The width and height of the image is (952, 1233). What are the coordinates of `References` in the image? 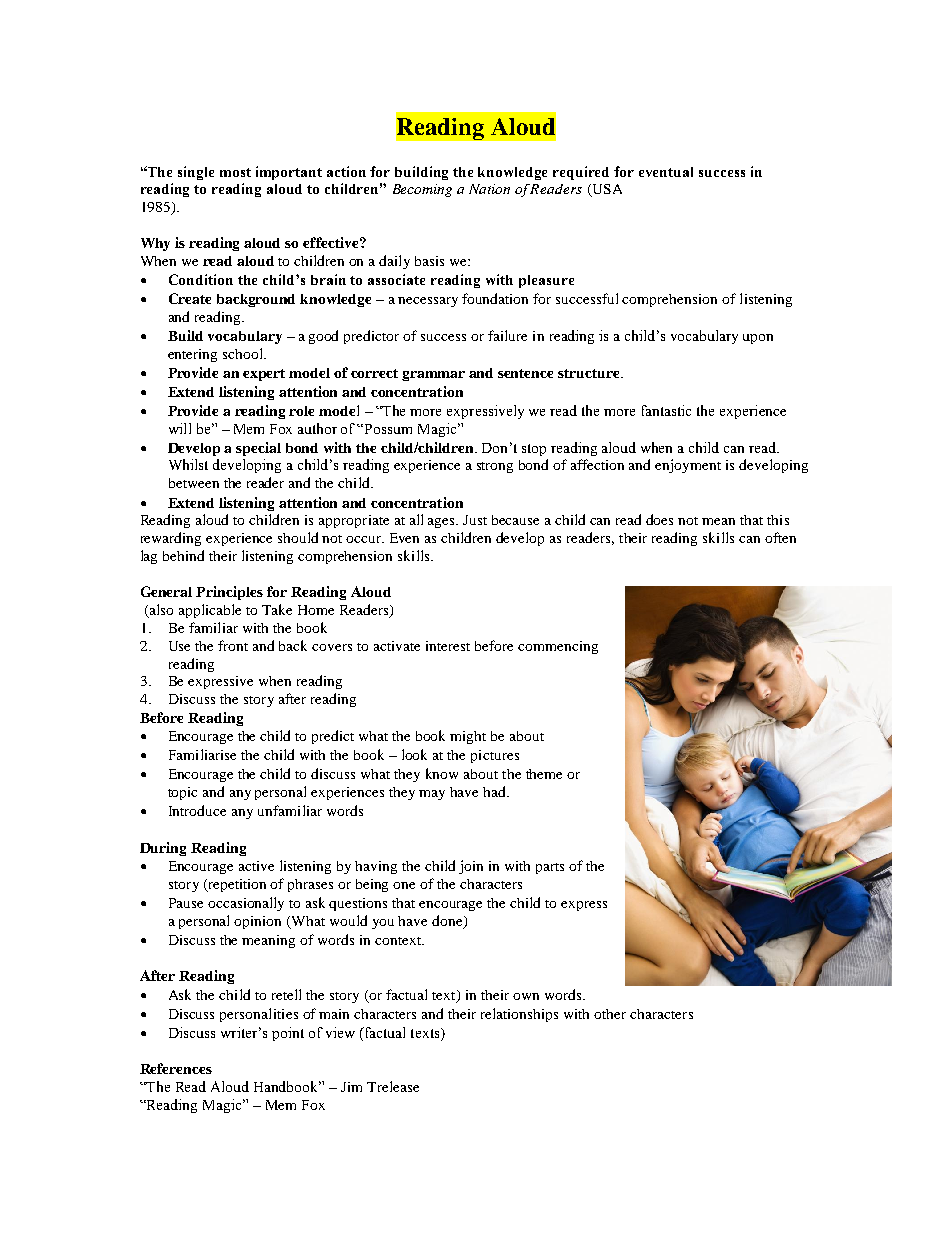 It's located at (176, 1068).
